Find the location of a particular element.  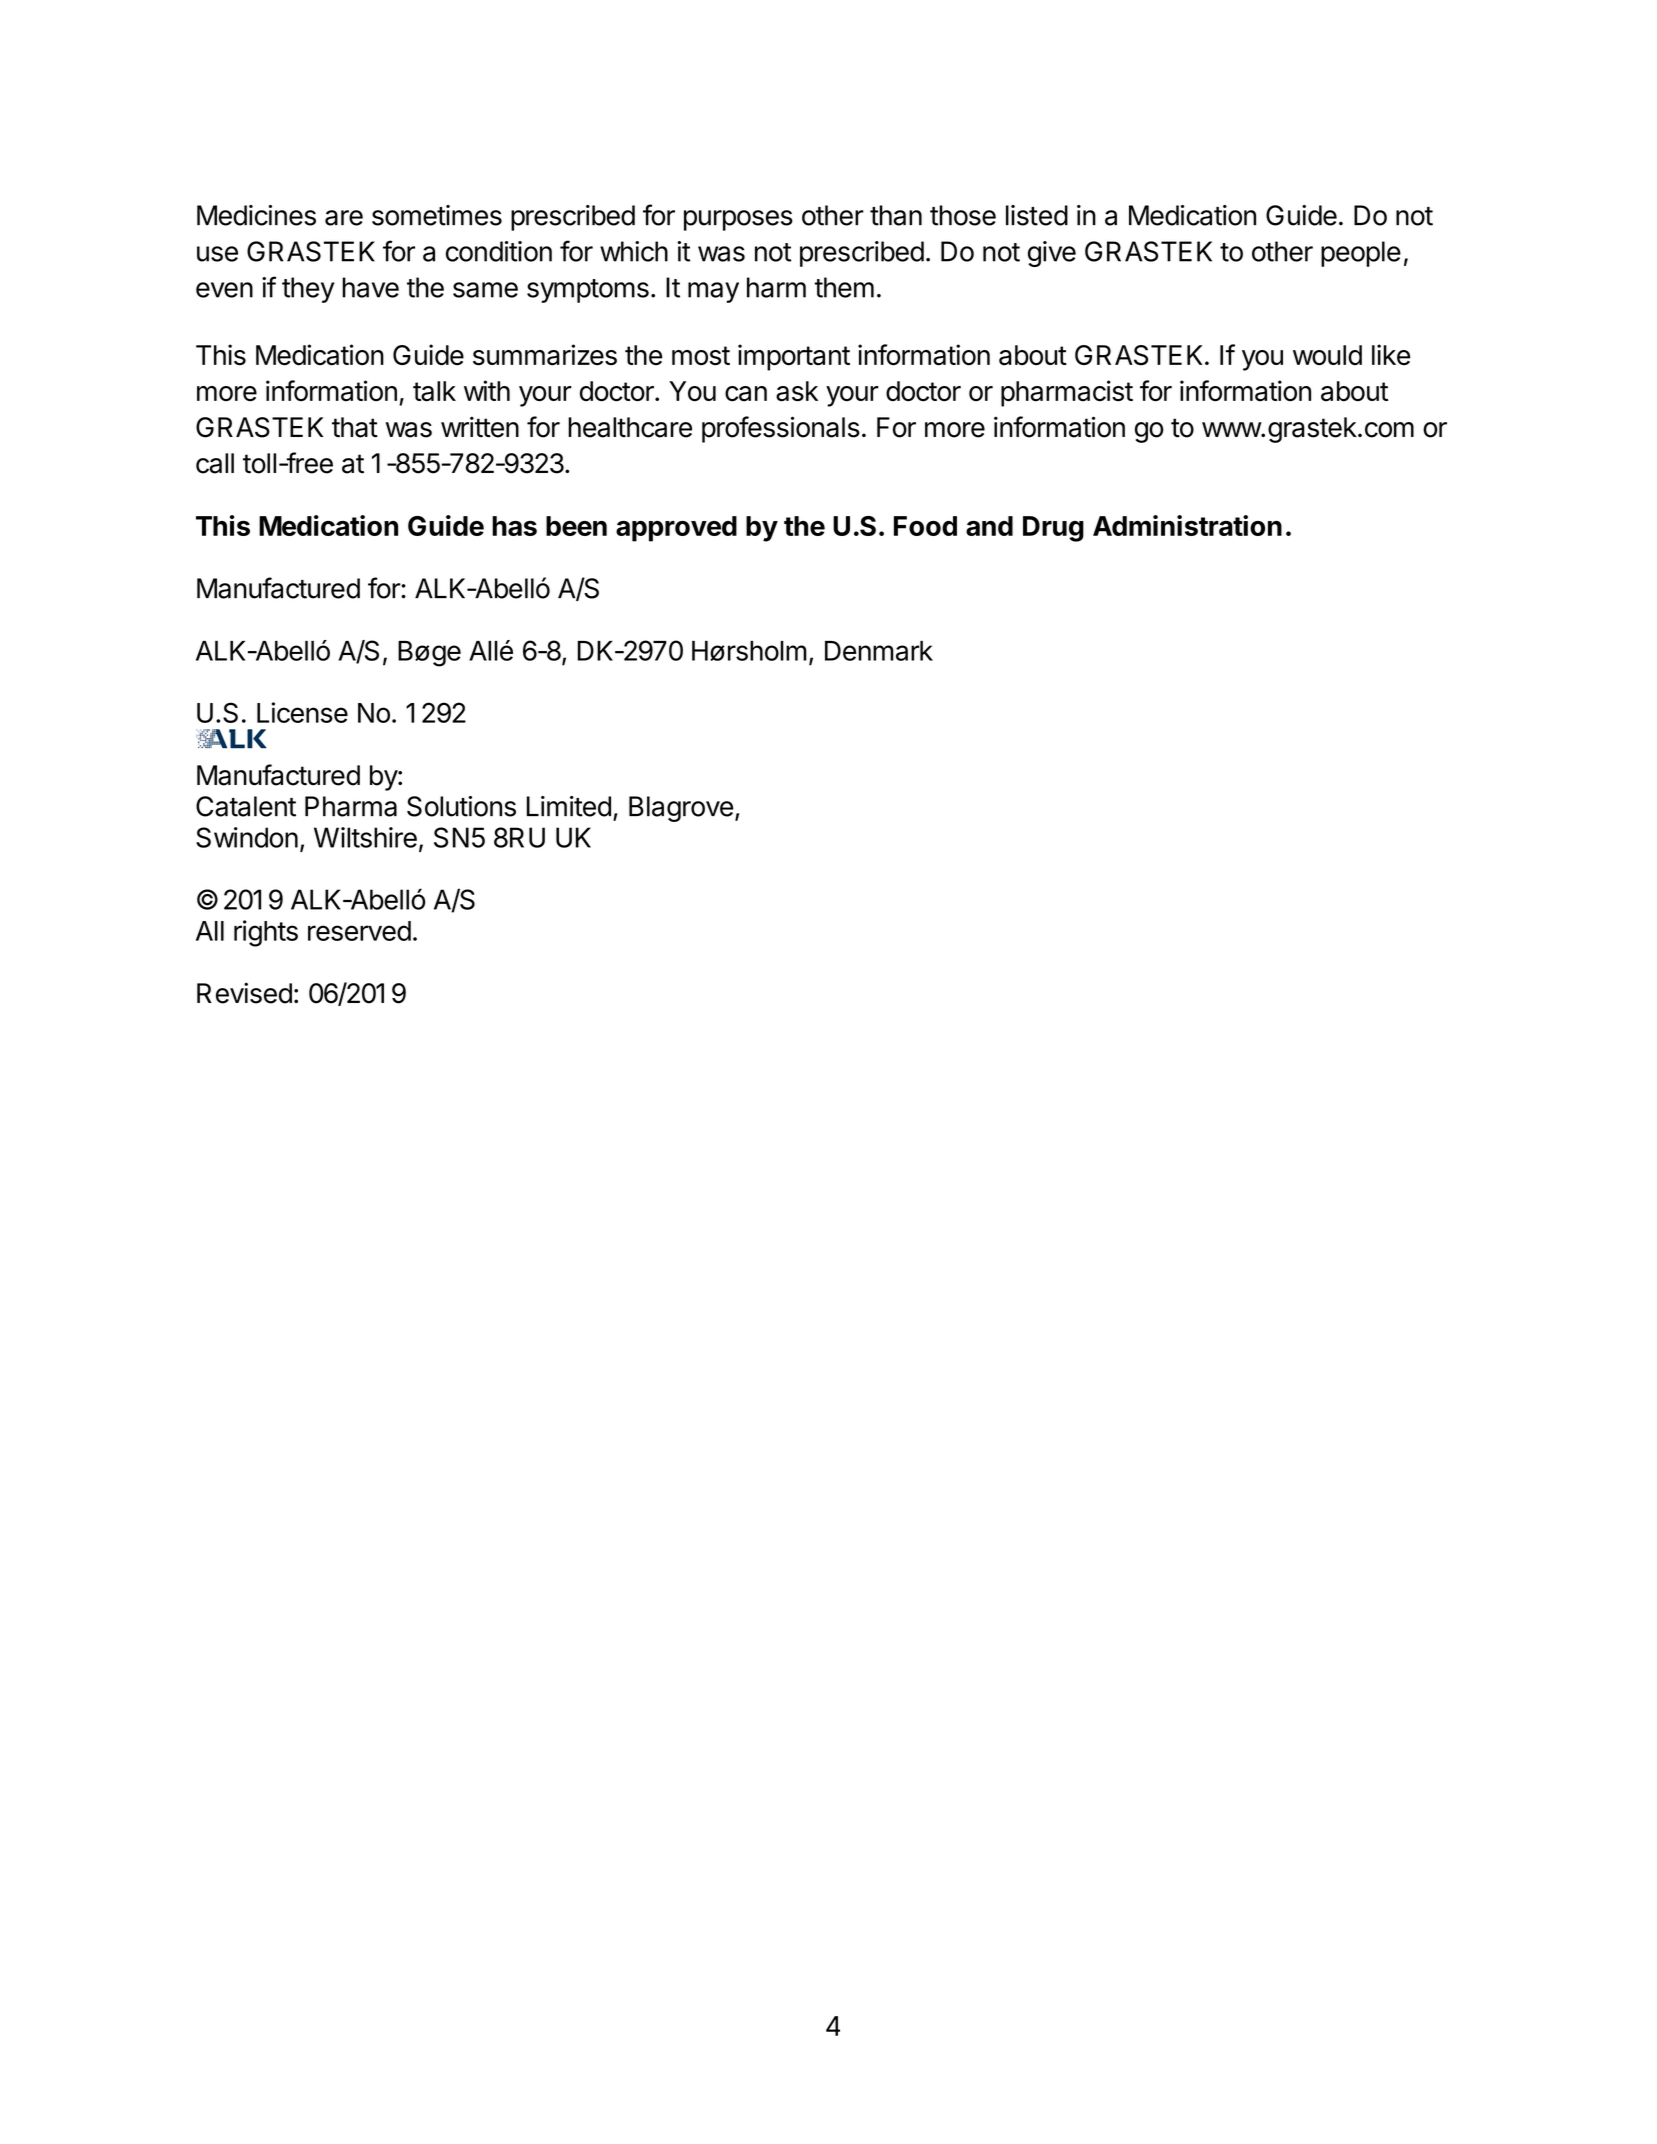

Administration is located at coordinates (1187, 525).
